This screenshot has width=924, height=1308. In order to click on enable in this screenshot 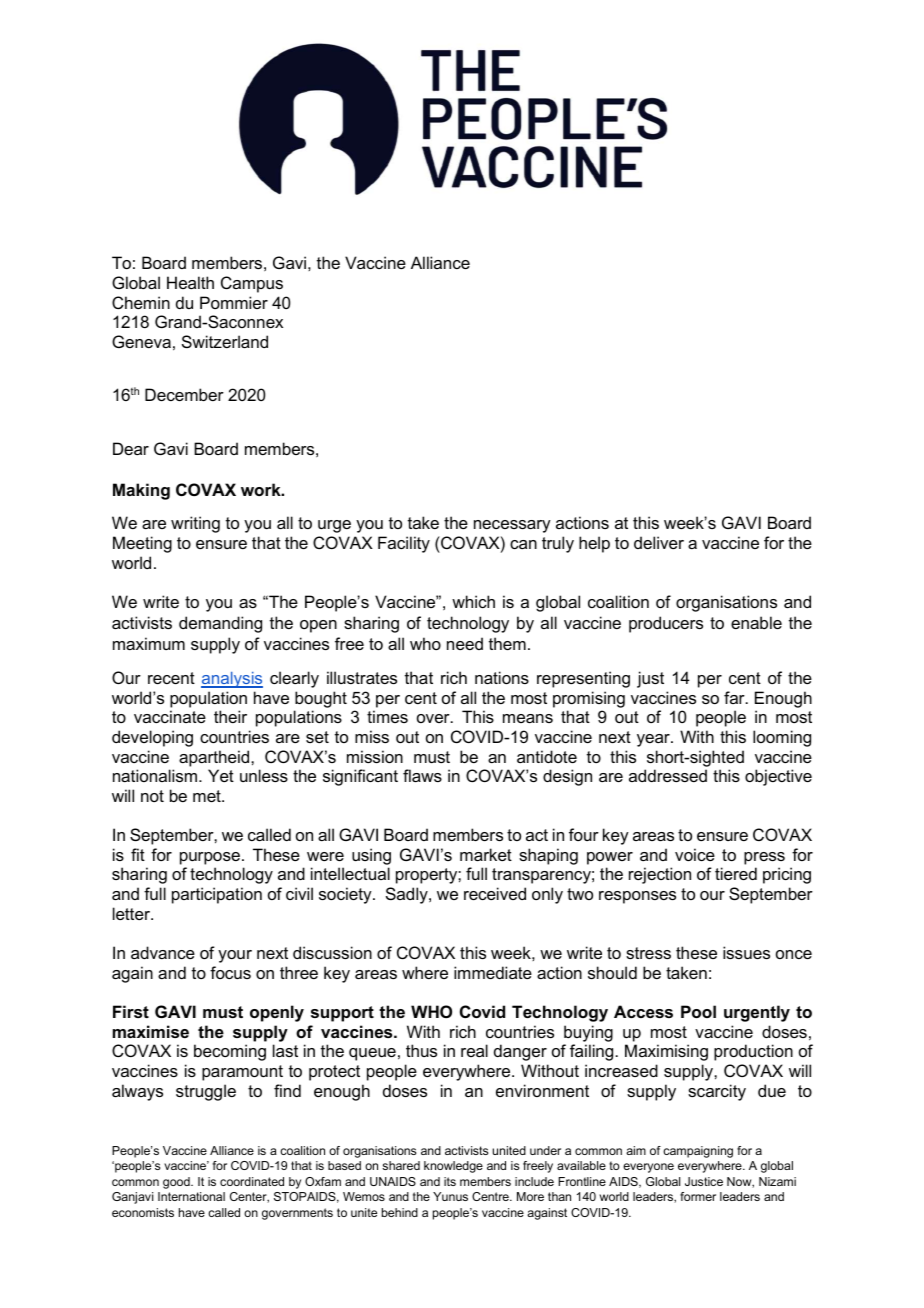, I will do `click(756, 622)`.
